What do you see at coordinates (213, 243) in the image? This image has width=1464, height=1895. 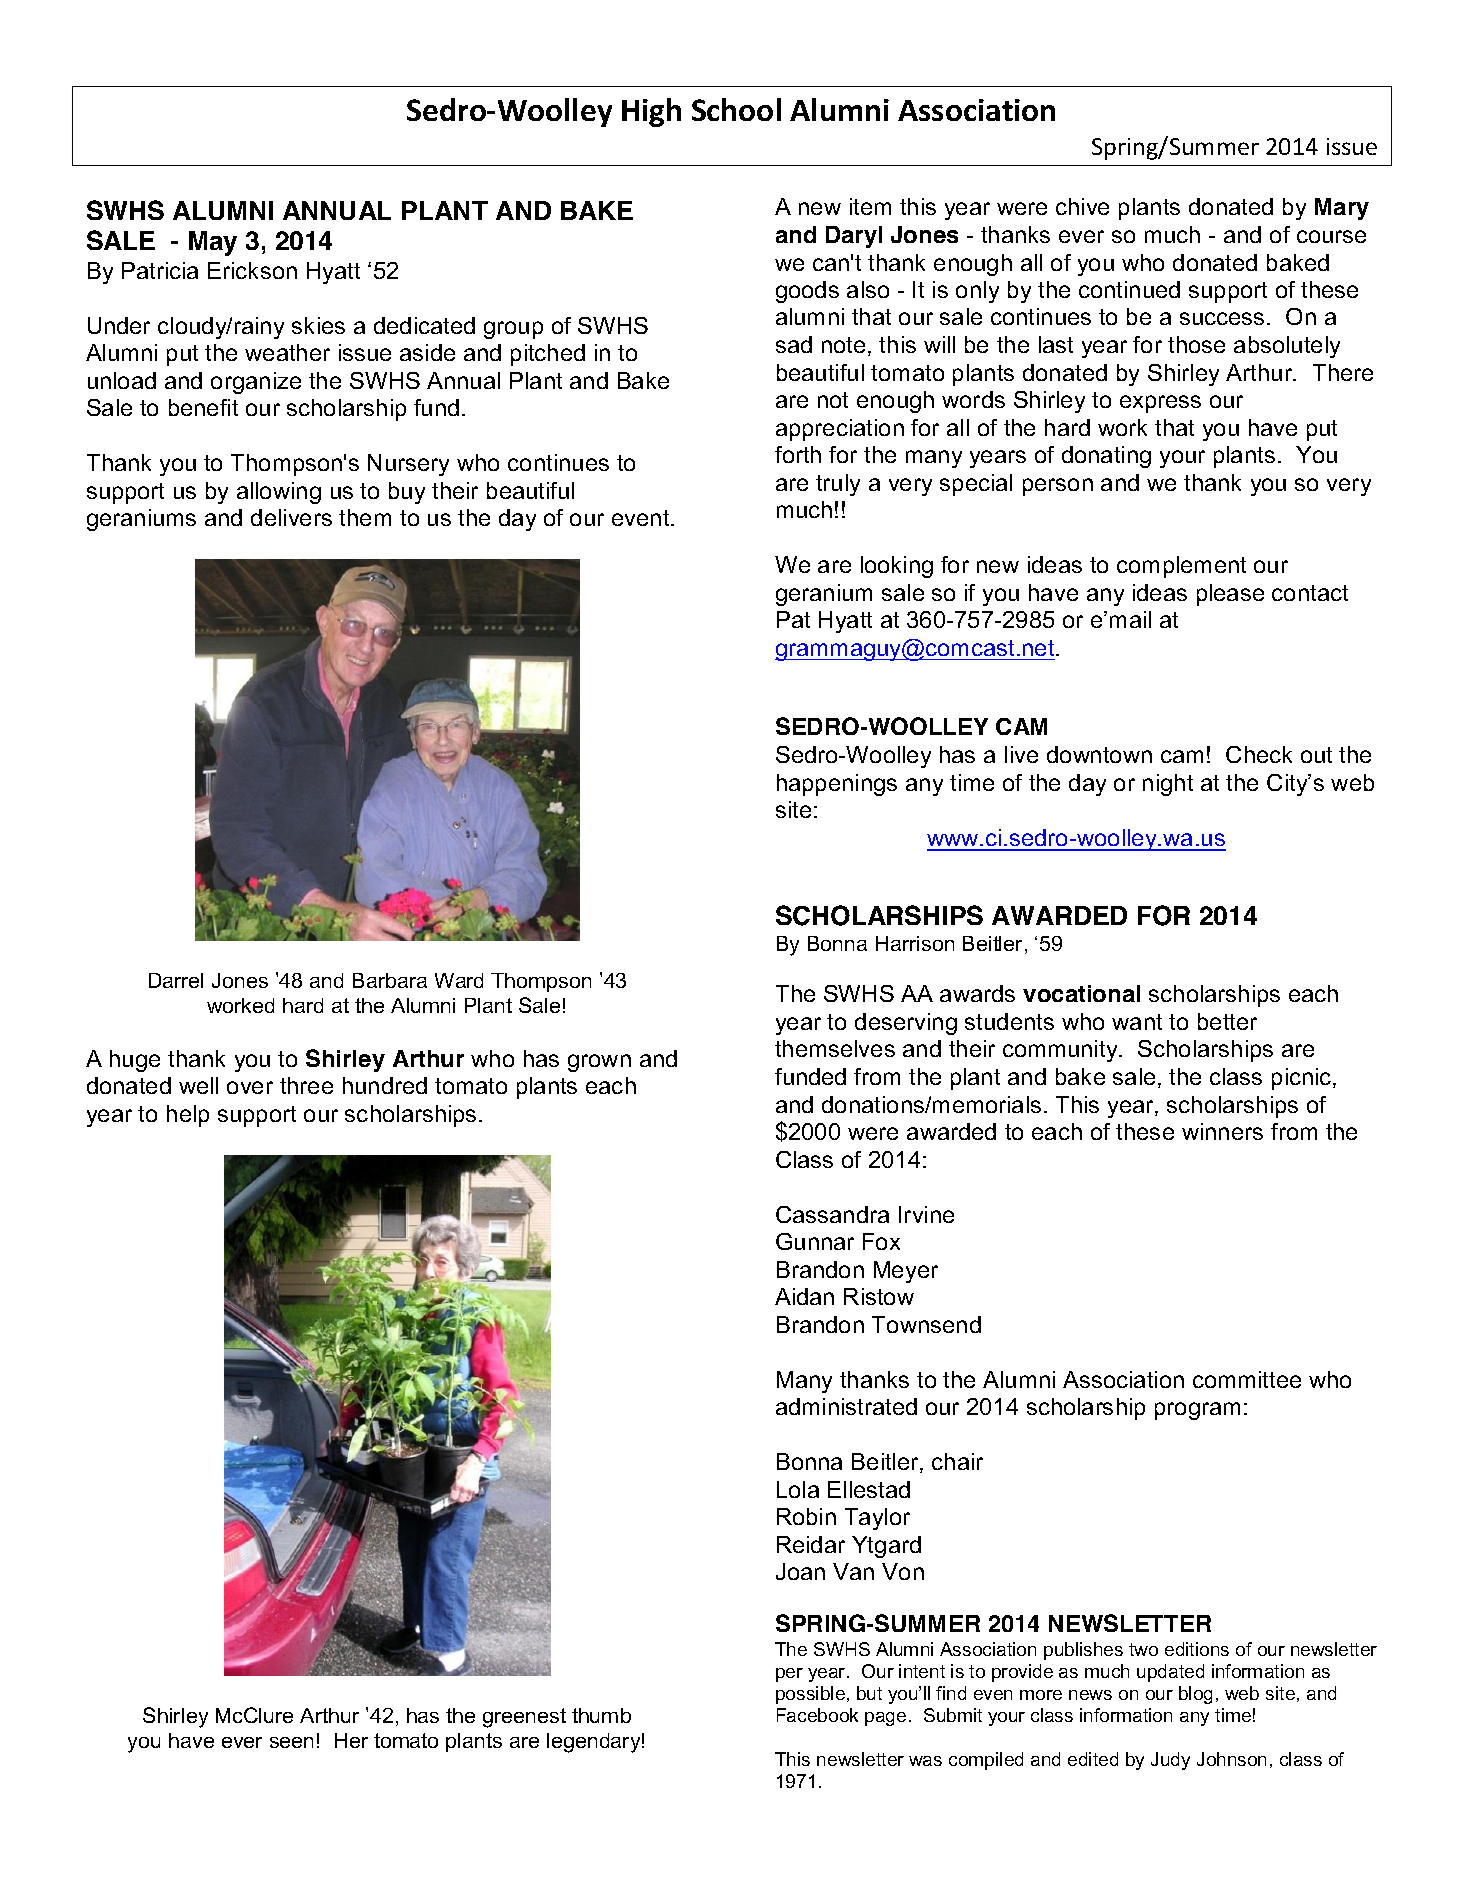 I see `May` at bounding box center [213, 243].
